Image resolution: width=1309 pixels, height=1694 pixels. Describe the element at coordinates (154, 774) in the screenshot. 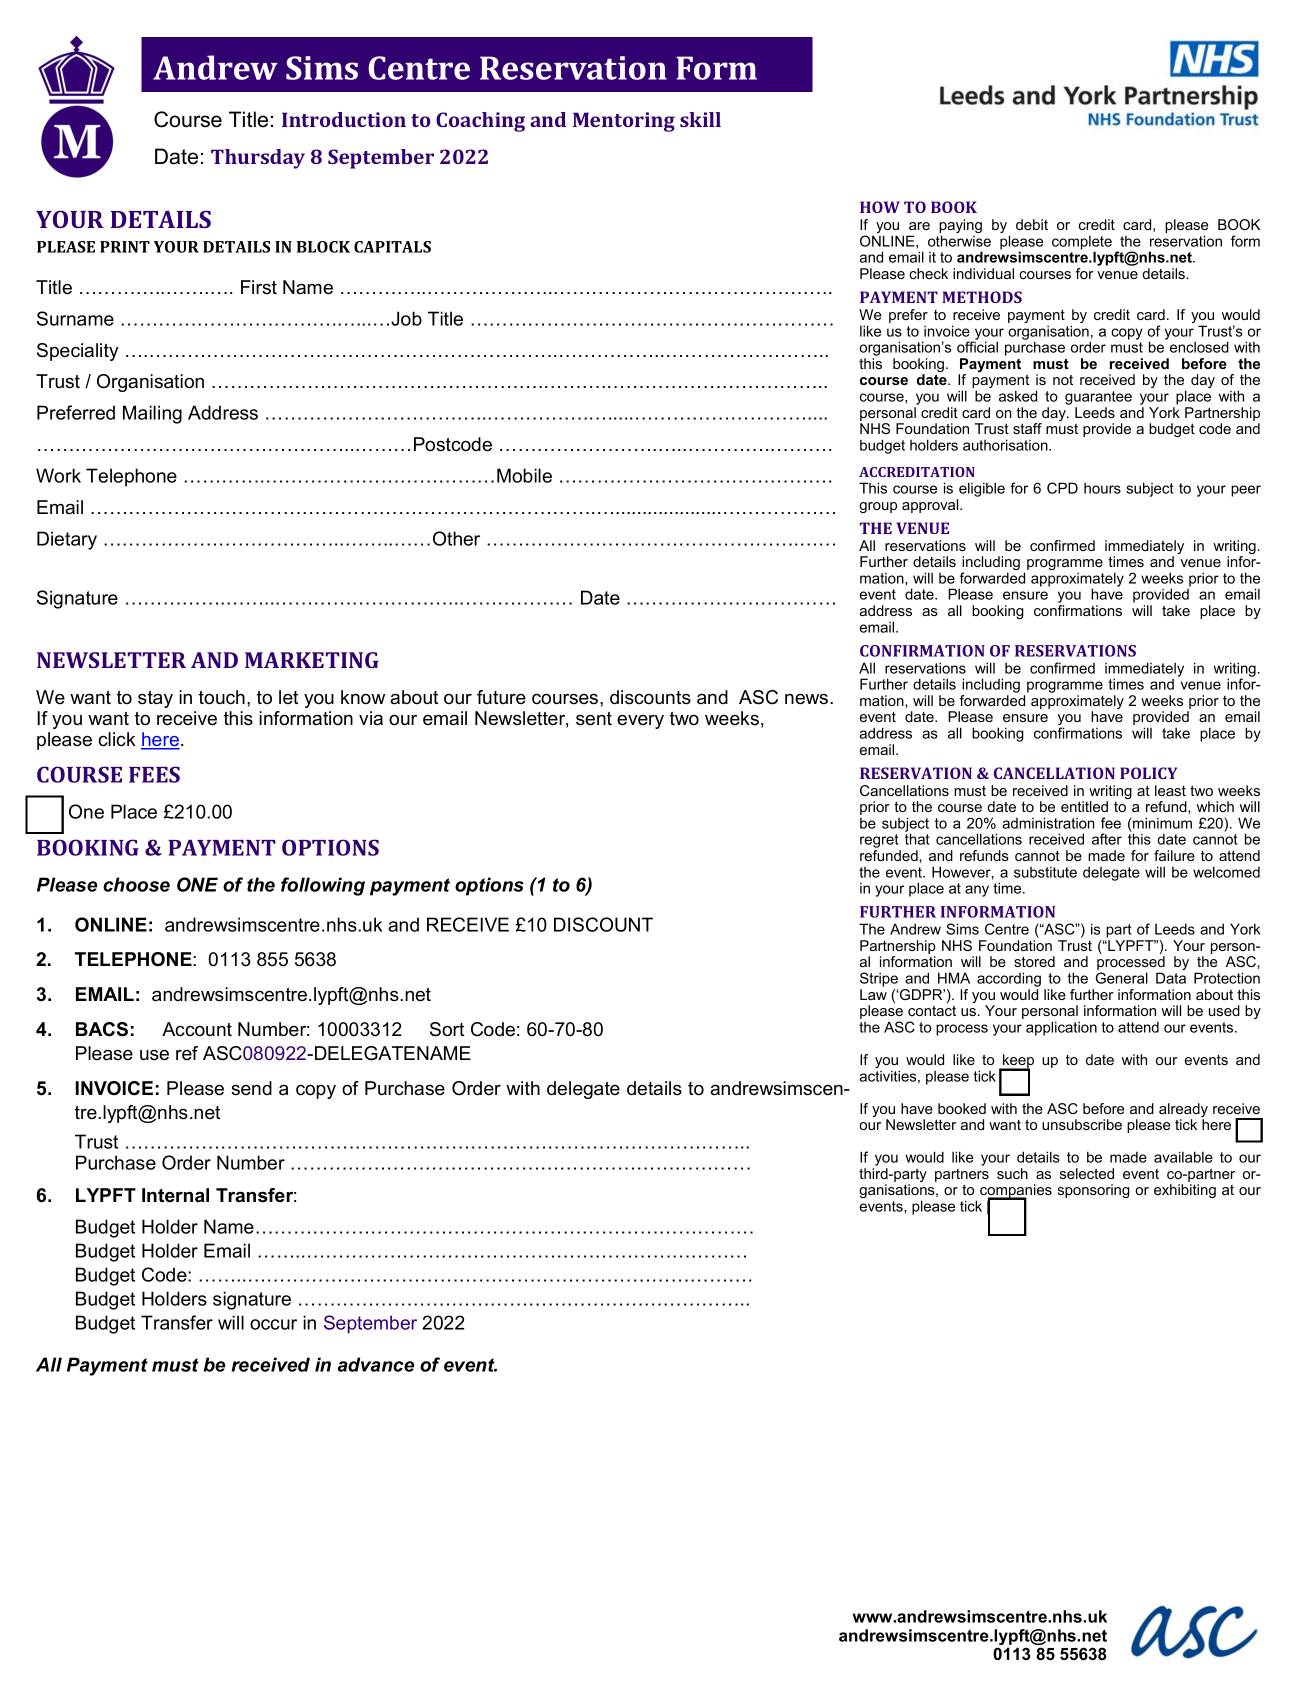

I see `FEES` at that location.
